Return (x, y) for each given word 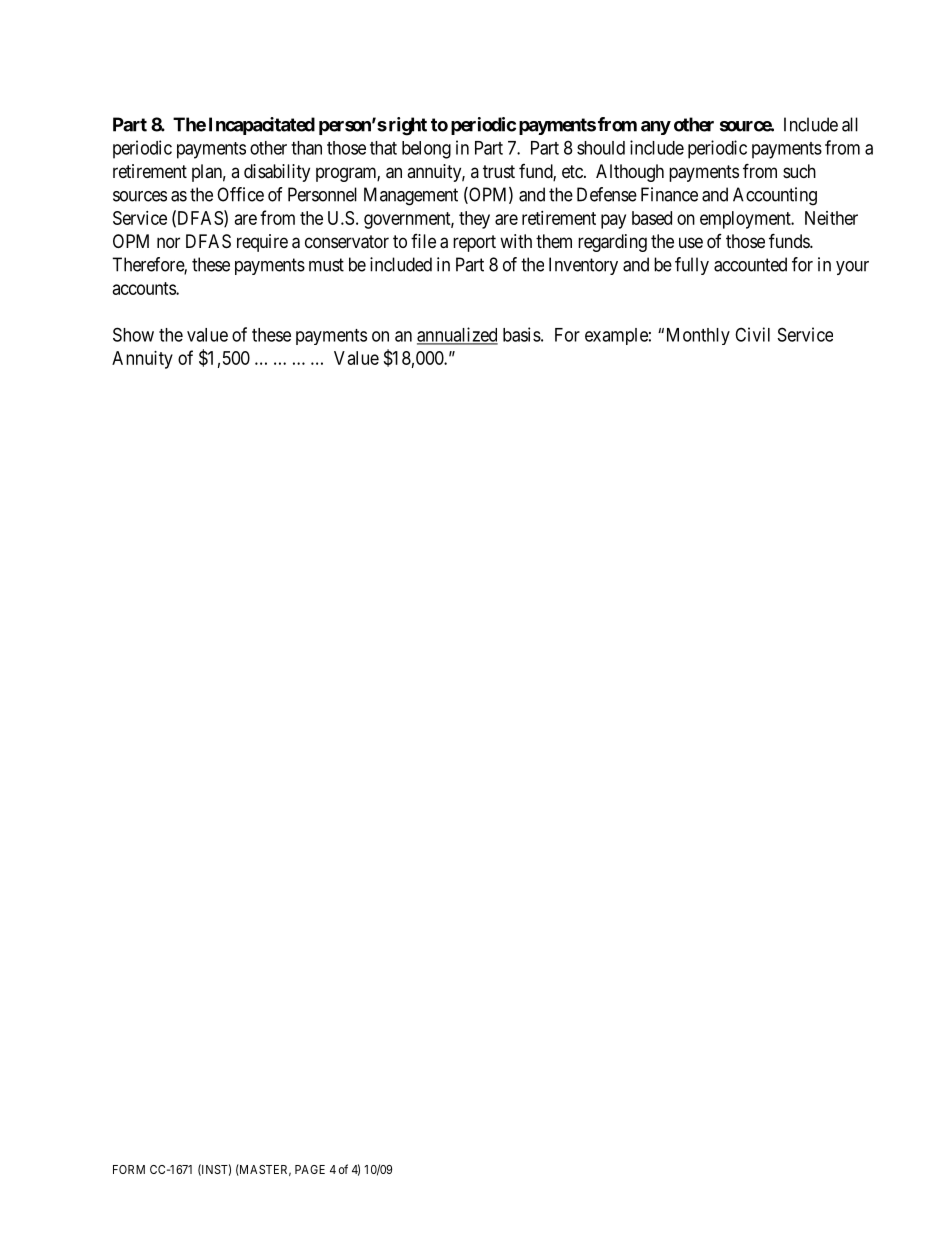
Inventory (583, 266)
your (852, 268)
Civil (752, 334)
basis (522, 334)
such (799, 171)
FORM (129, 1169)
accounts (145, 288)
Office (240, 194)
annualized (457, 335)
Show (133, 334)
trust (499, 171)
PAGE (310, 1169)
